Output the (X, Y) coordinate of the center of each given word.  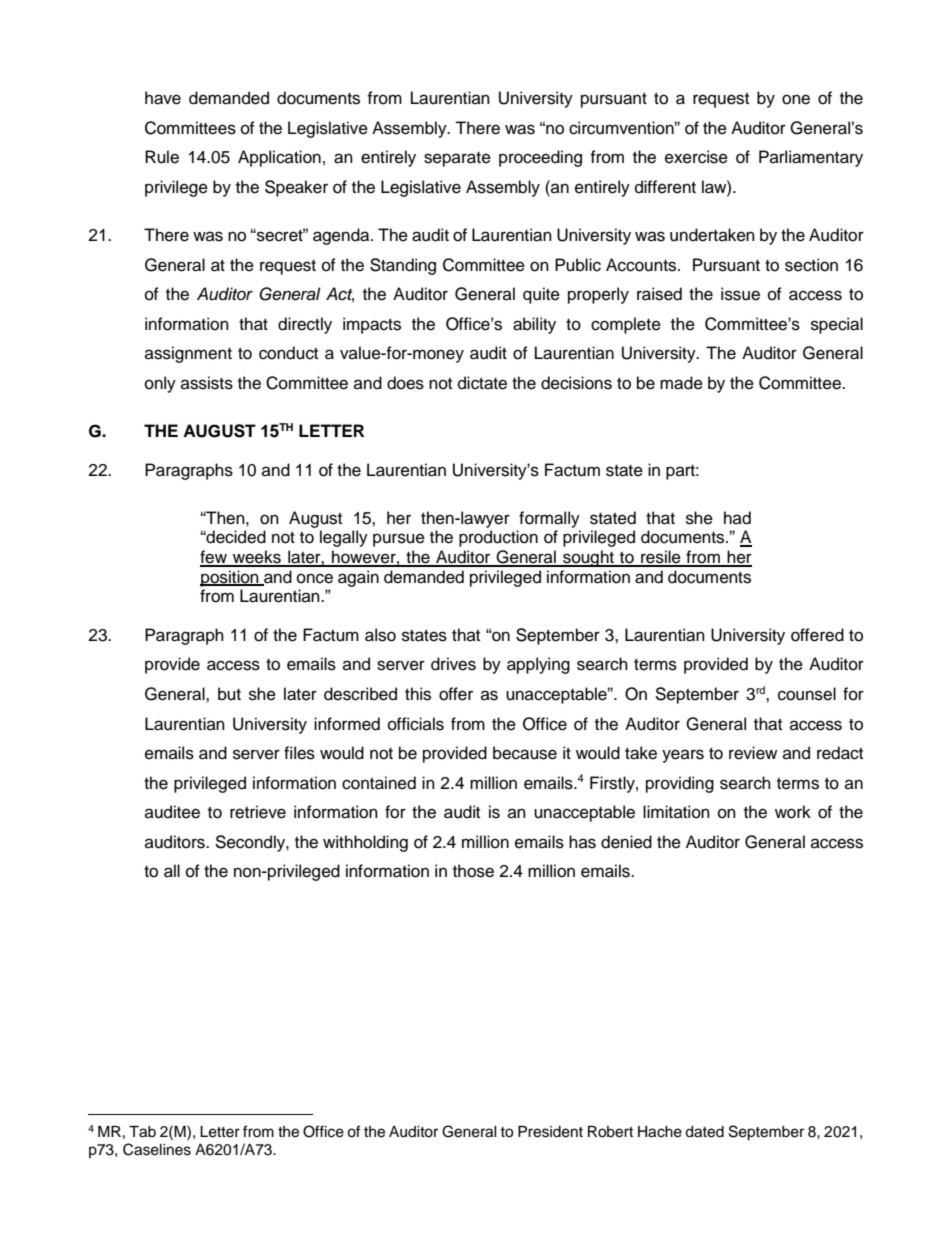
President (550, 1132)
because (525, 753)
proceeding (540, 158)
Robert (610, 1132)
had (737, 518)
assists (207, 383)
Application (279, 158)
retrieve (258, 812)
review (753, 753)
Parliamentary (811, 158)
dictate (482, 383)
